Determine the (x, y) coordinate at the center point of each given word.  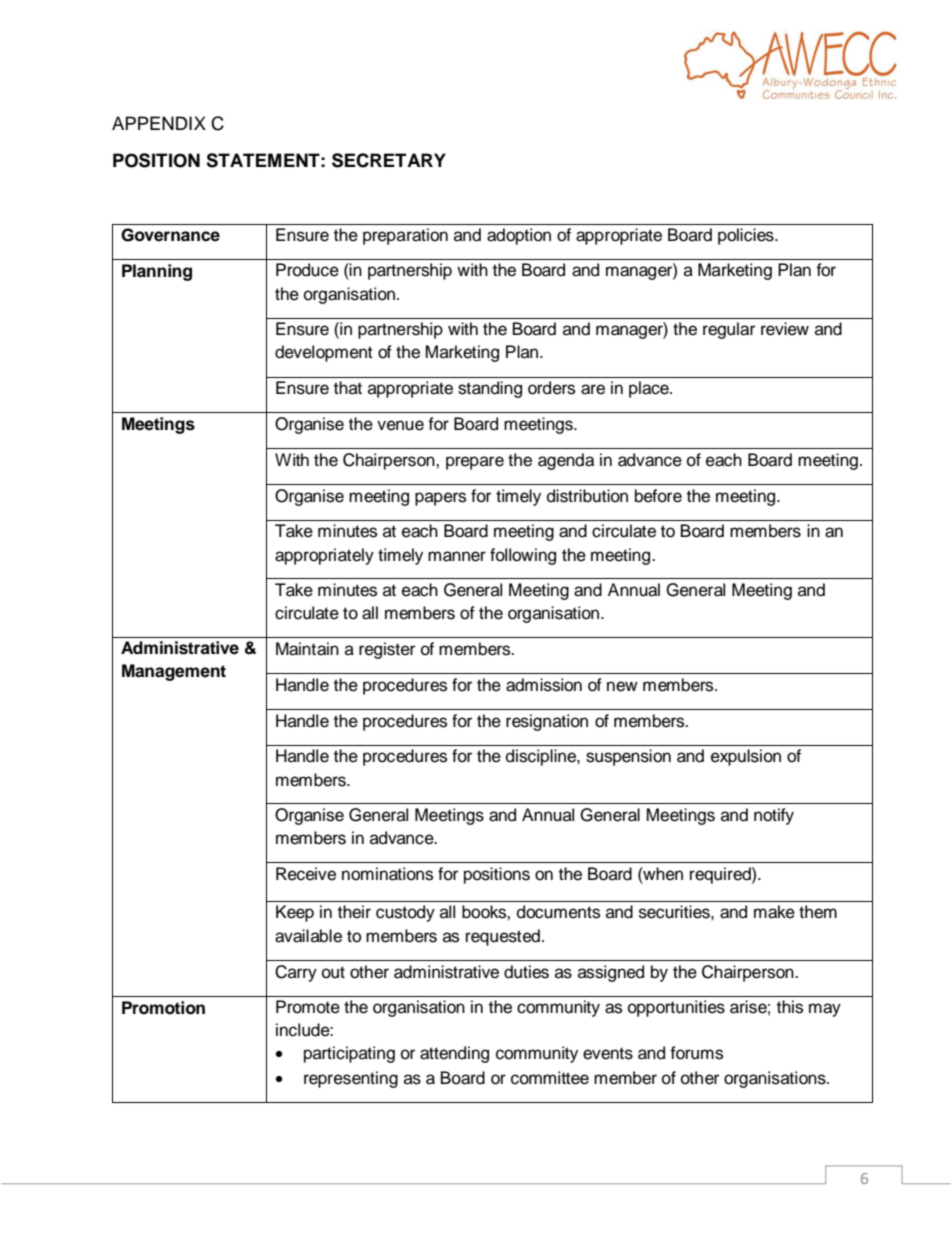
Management (174, 672)
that (348, 388)
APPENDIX (159, 123)
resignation (547, 722)
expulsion (746, 757)
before (658, 496)
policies (747, 236)
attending (454, 1054)
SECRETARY (389, 160)
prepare (475, 463)
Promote (308, 1007)
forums (696, 1053)
